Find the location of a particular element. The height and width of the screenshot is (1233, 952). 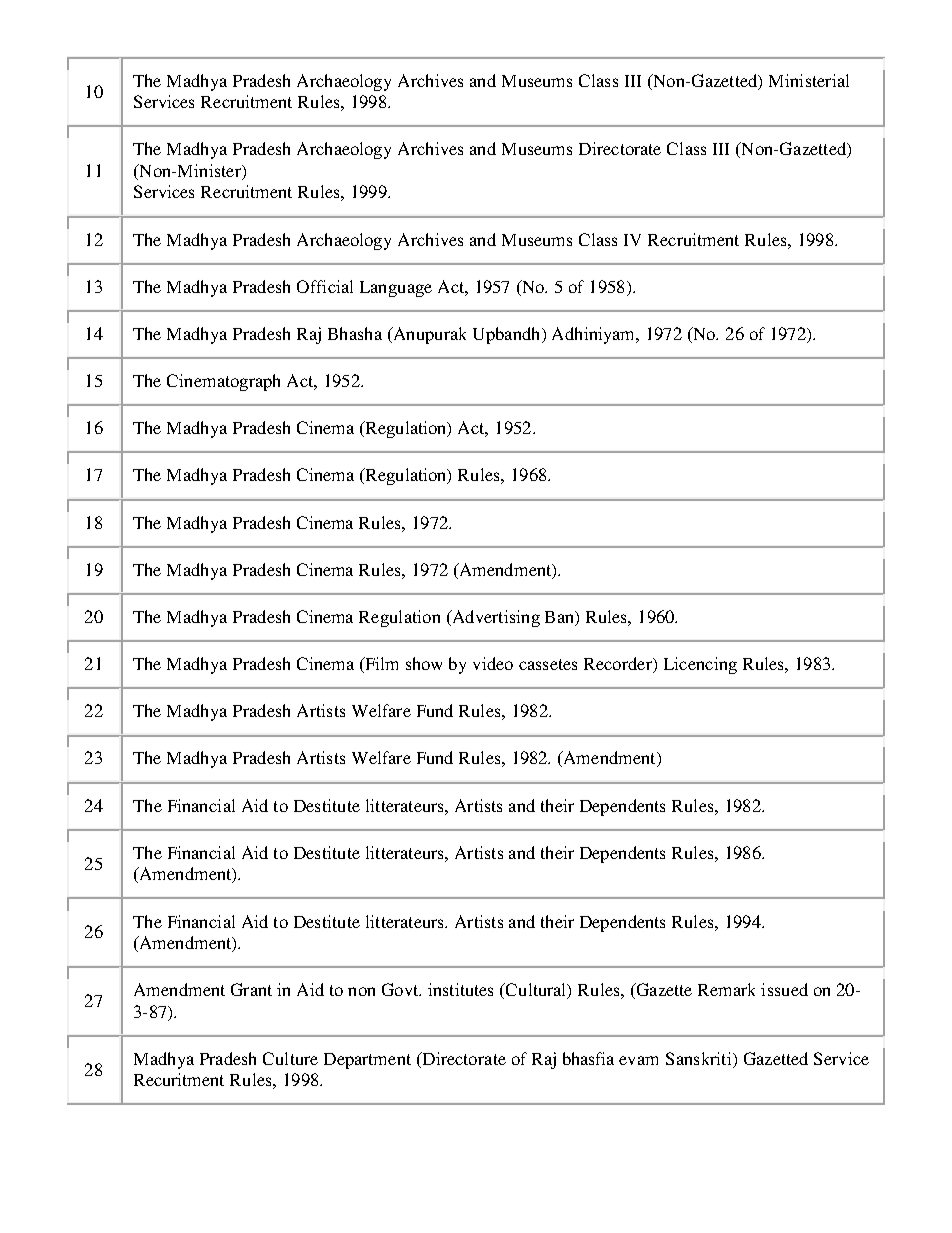

issued is located at coordinates (784, 989).
